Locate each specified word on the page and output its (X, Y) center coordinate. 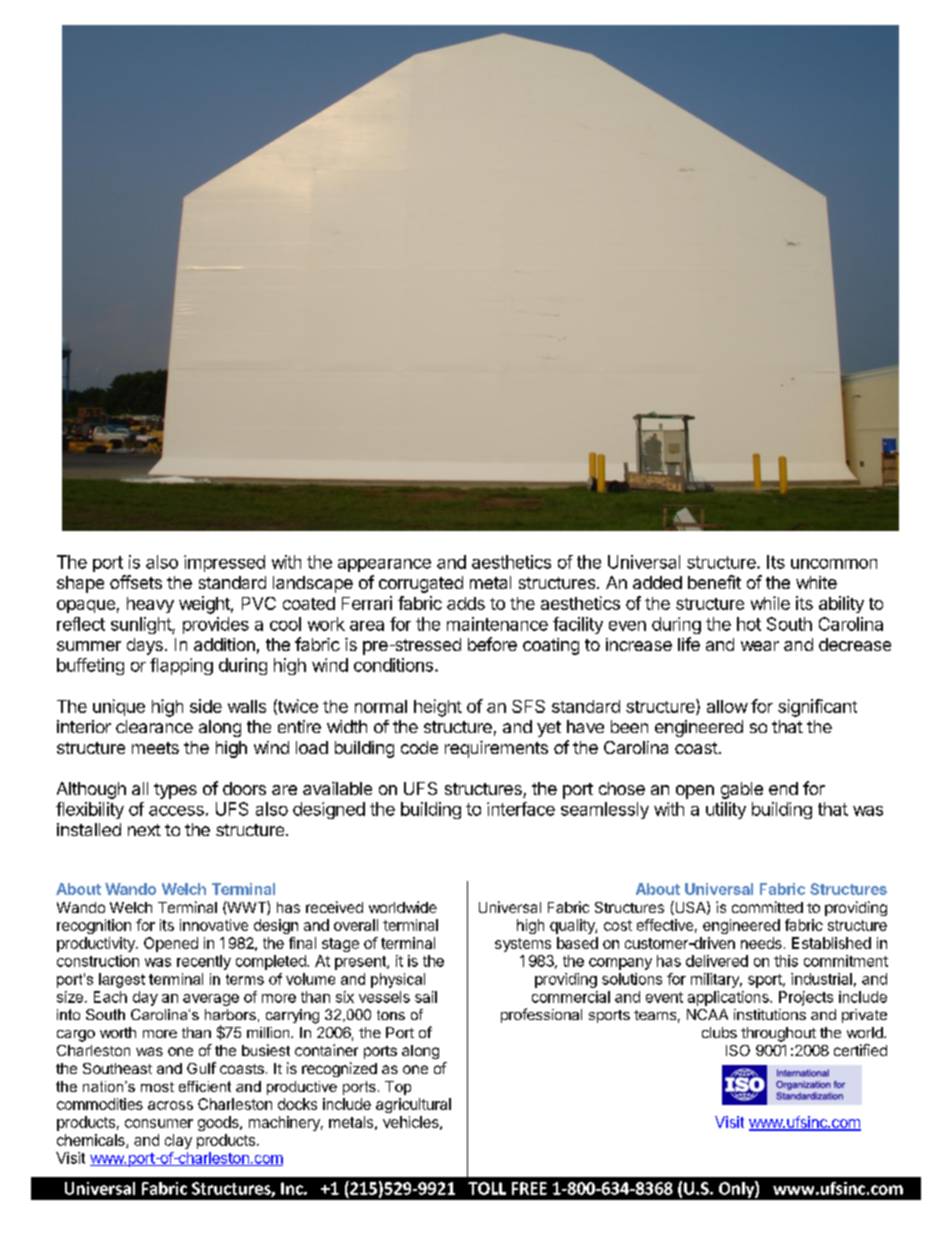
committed (767, 907)
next (144, 830)
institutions (770, 1014)
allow (727, 706)
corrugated (421, 584)
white (816, 582)
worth (118, 1032)
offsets (136, 582)
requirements (496, 749)
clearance (154, 726)
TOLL (487, 1188)
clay (178, 1141)
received (334, 907)
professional (541, 1015)
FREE (529, 1188)
